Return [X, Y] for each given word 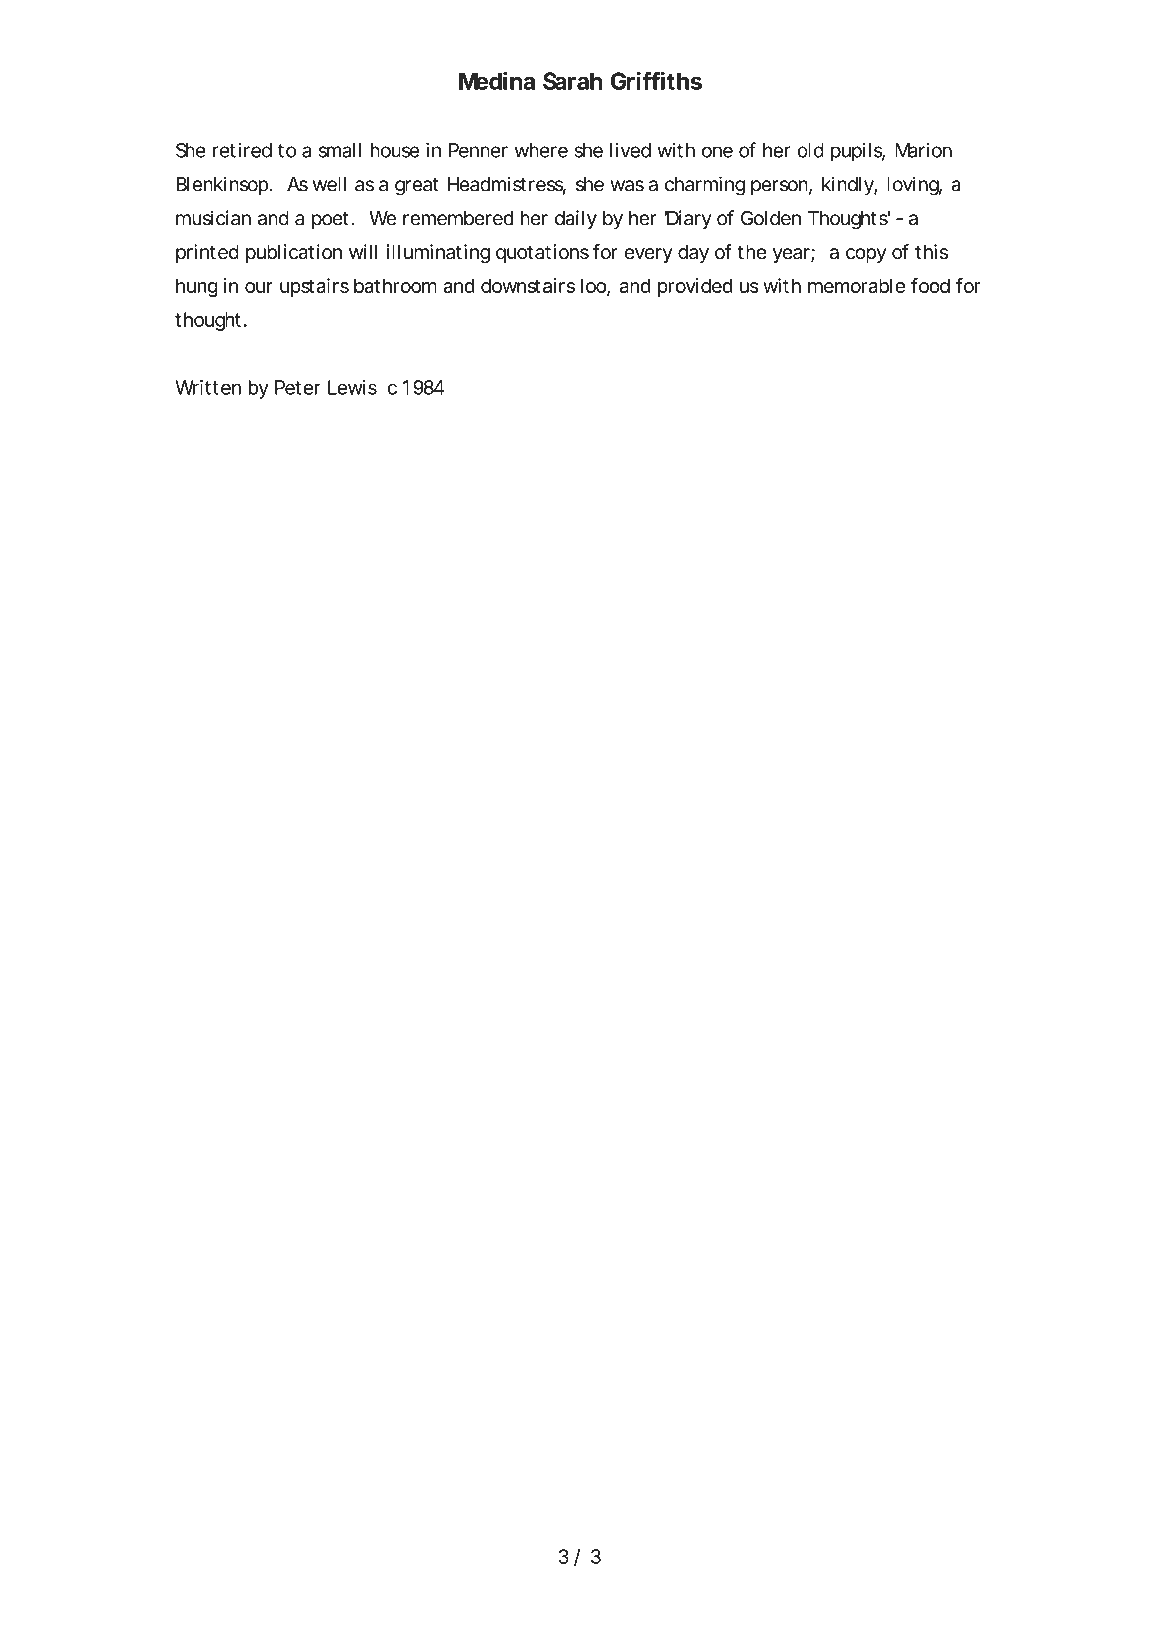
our [259, 287]
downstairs [528, 285]
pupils [858, 152]
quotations [542, 253]
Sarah [572, 81]
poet [330, 220]
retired [242, 150]
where [541, 150]
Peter [298, 387]
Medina [497, 80]
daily [576, 219]
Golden [771, 218]
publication [294, 253]
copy [866, 255]
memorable [856, 285]
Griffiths [656, 80]
